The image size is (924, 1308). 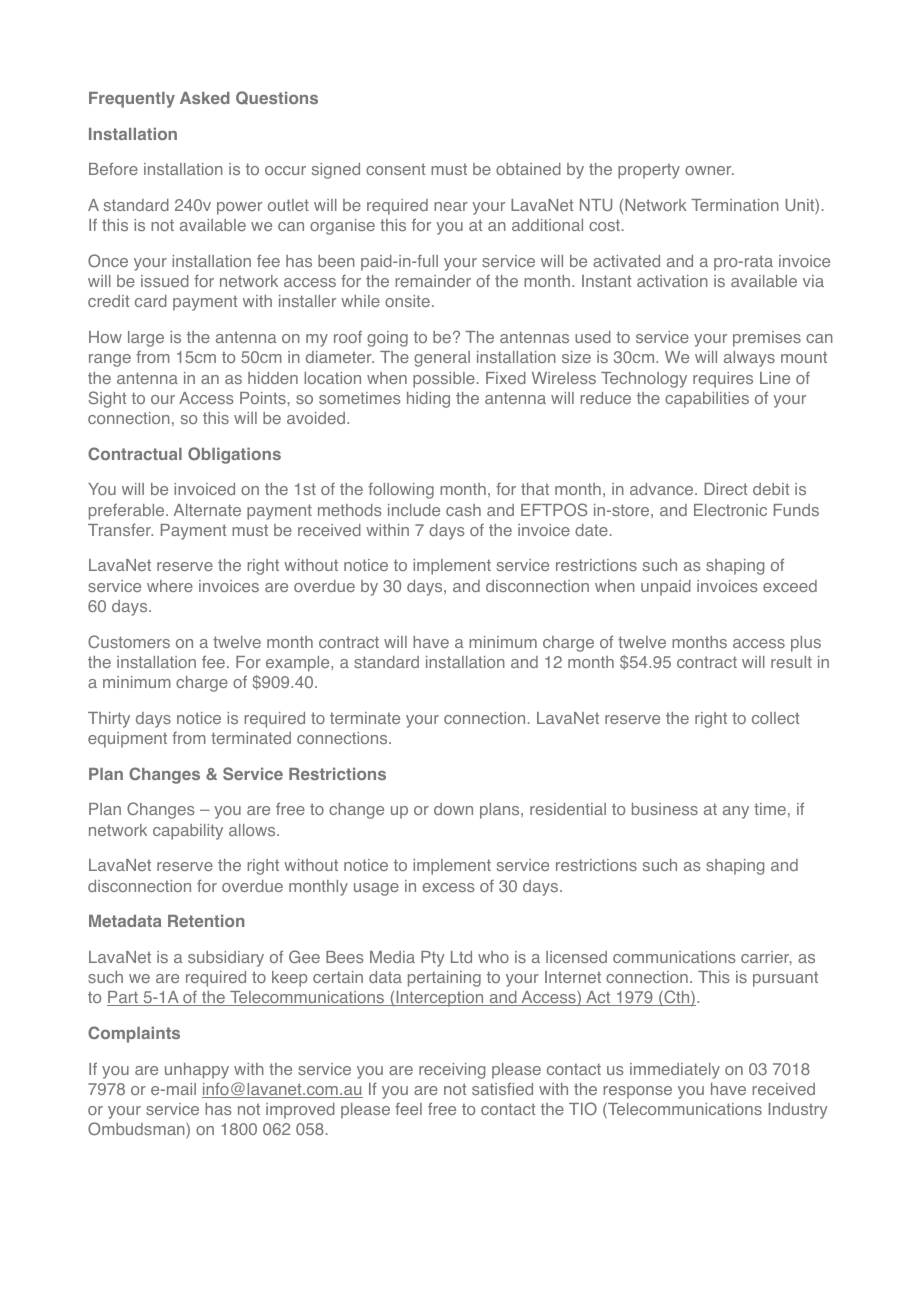 I want to click on Industry, so click(x=798, y=1111).
